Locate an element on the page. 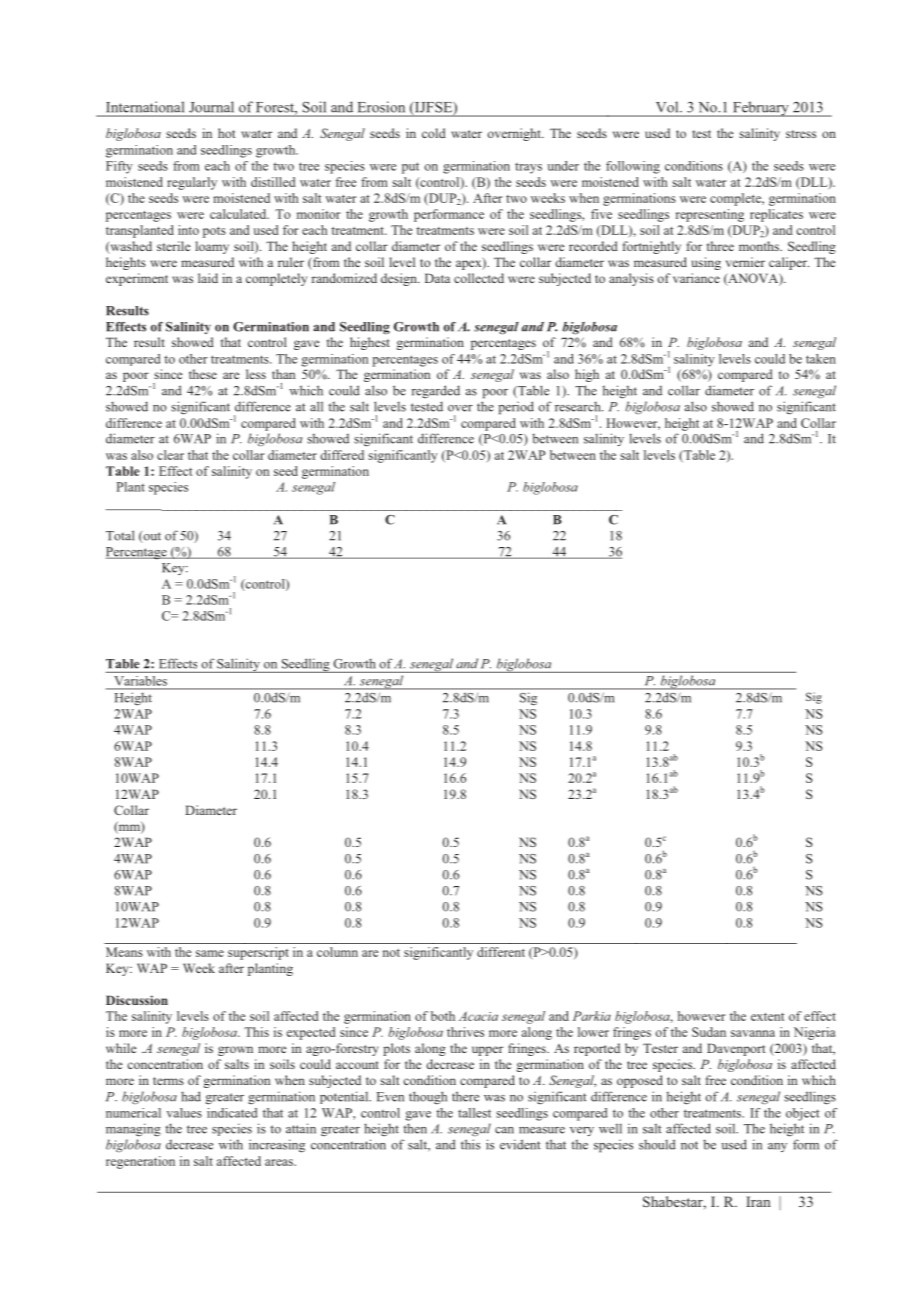 The height and width of the page is (1308, 924). Total is located at coordinates (120, 535).
